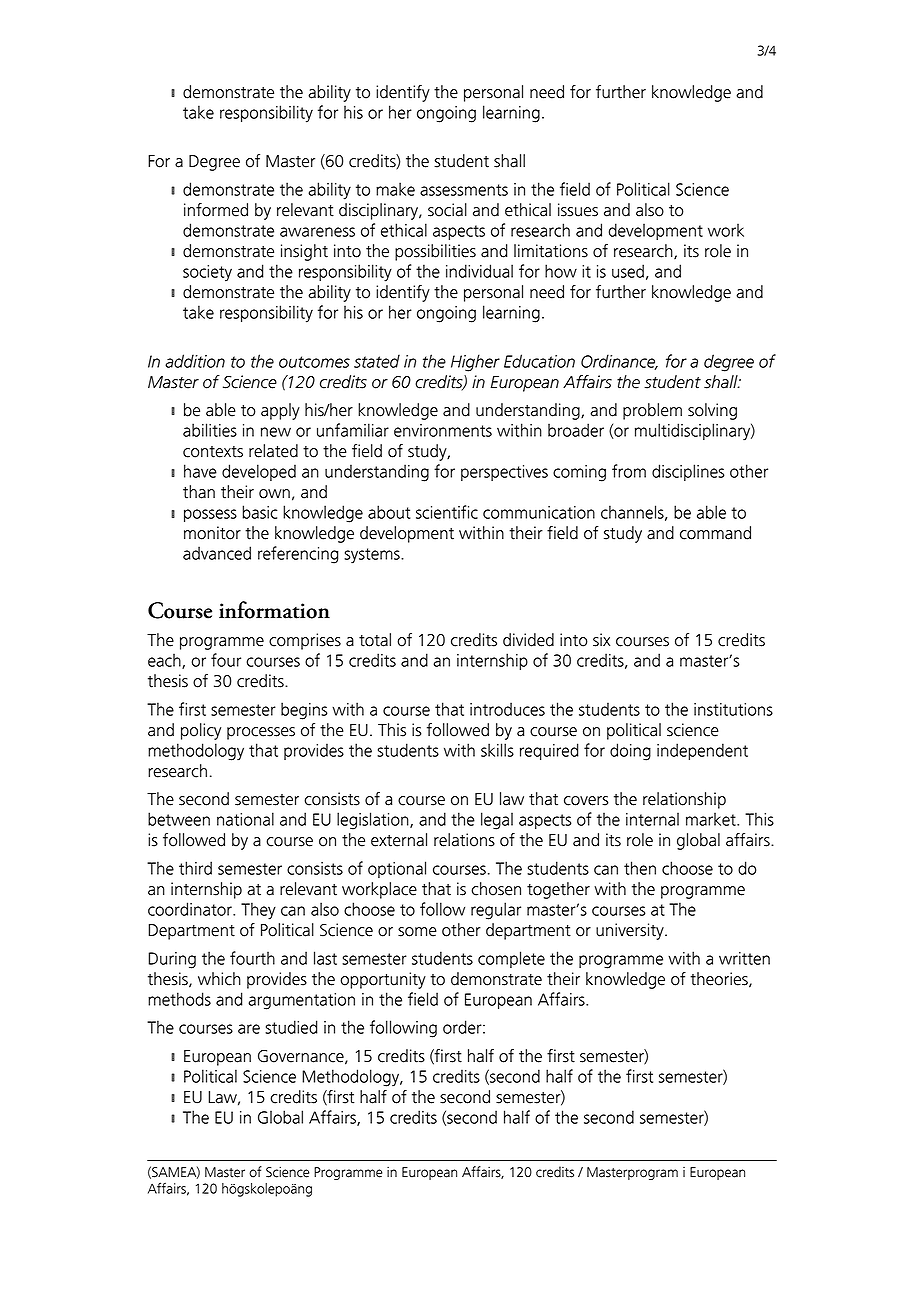  Describe the element at coordinates (447, 210) in the document. I see `social` at that location.
